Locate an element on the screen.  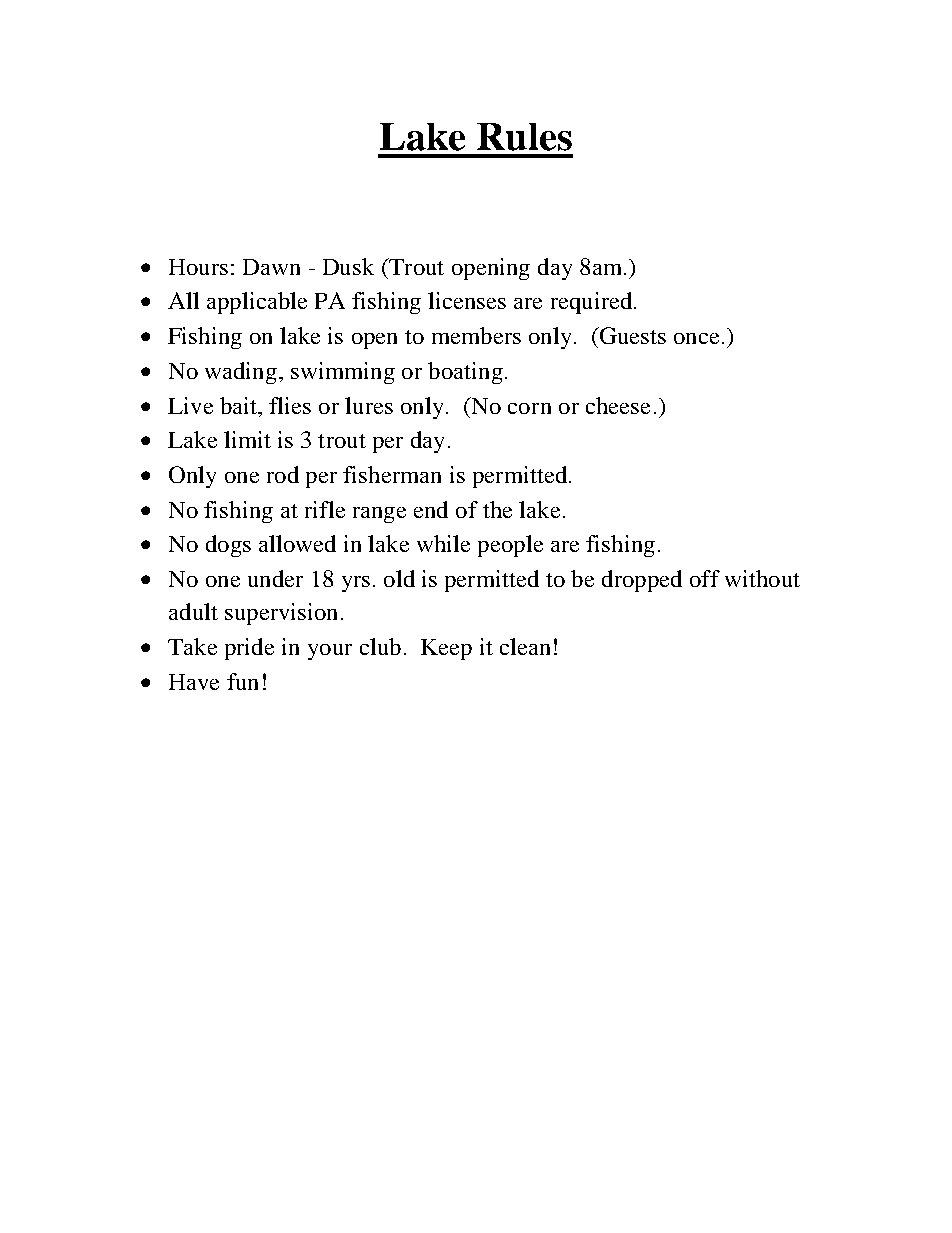
fisherman is located at coordinates (392, 474).
